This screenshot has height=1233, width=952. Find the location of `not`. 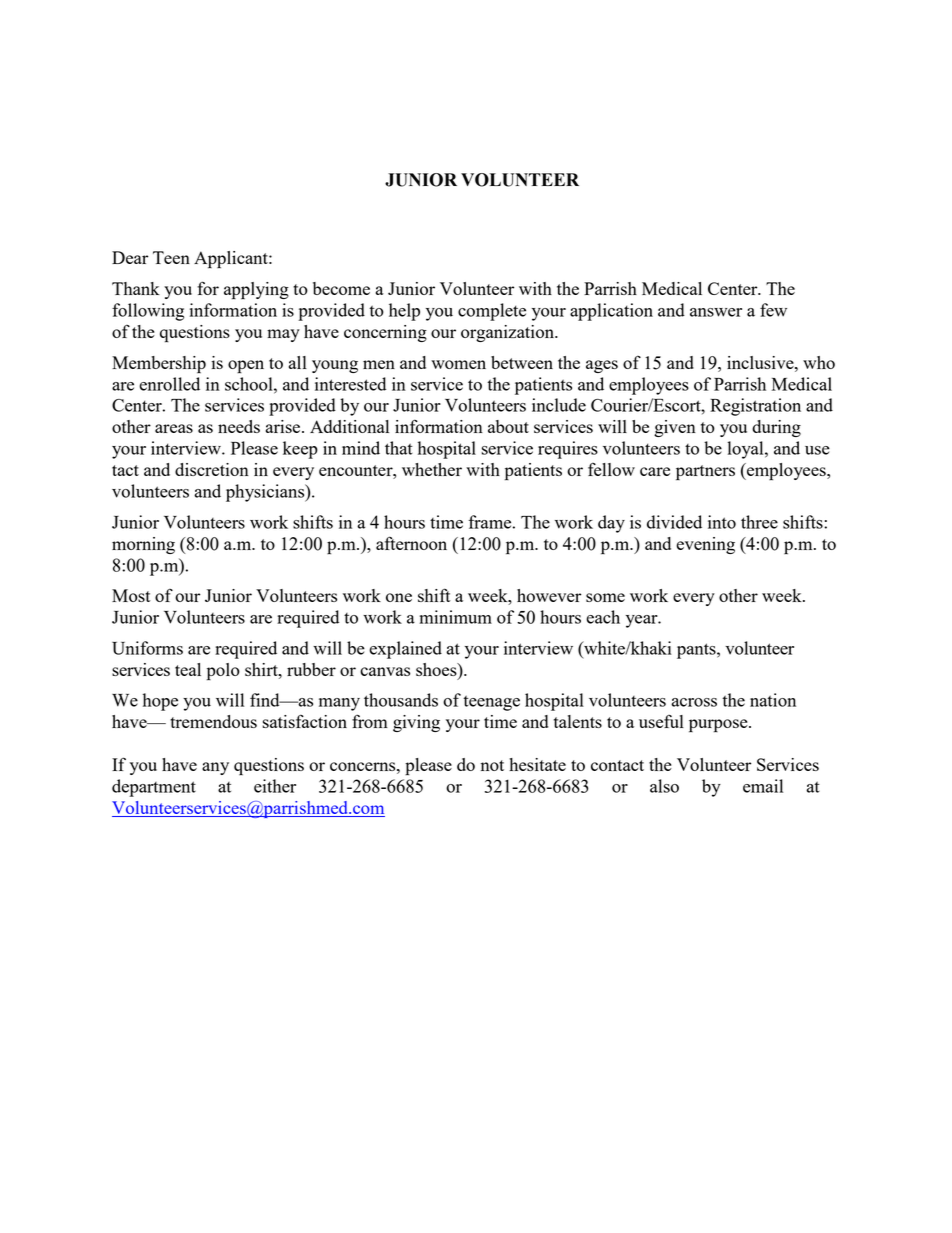

not is located at coordinates (492, 765).
